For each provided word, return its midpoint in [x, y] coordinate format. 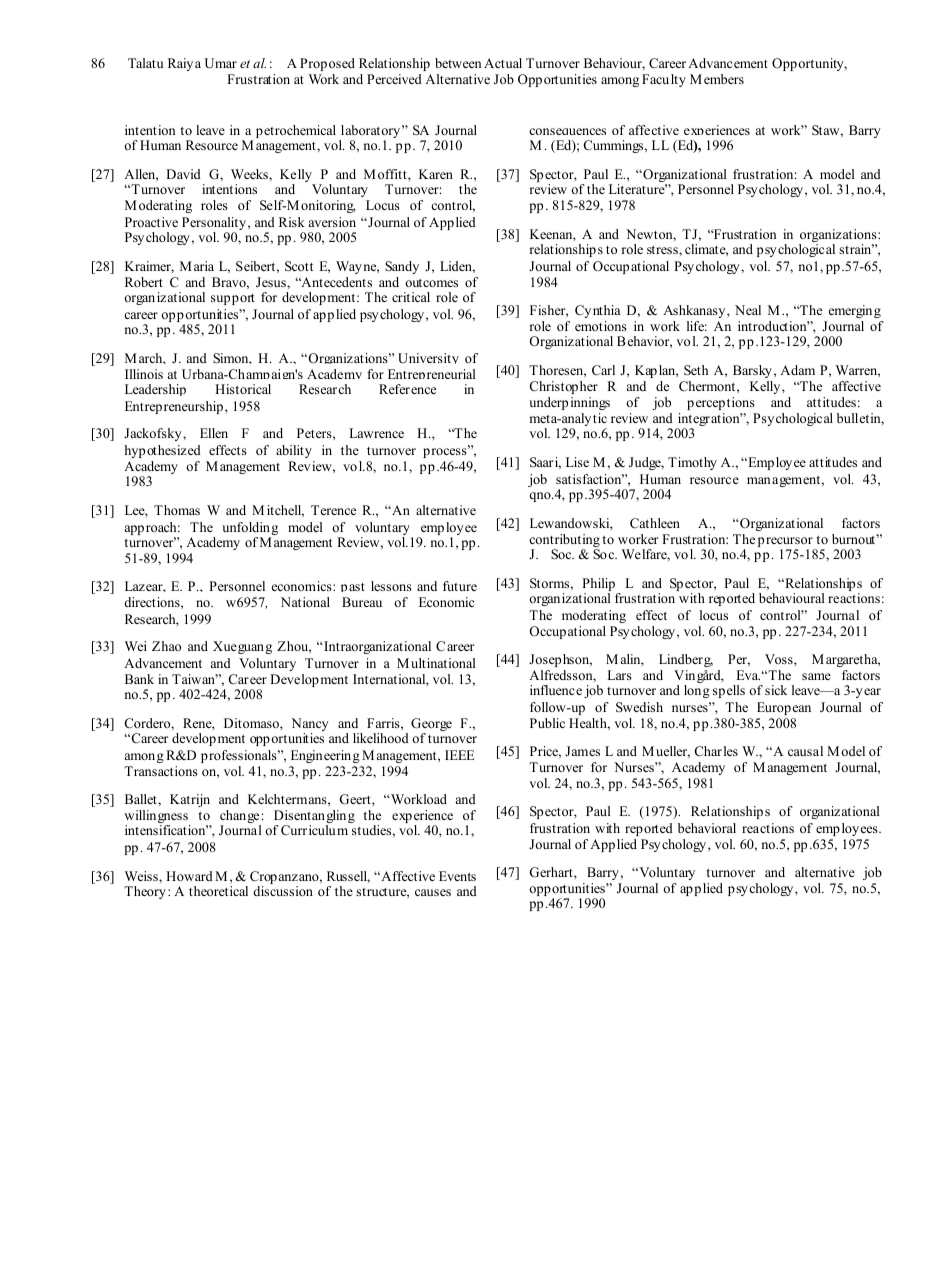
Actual [503, 63]
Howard [189, 876]
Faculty [664, 80]
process [446, 453]
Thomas [177, 510]
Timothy [692, 463]
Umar [221, 63]
